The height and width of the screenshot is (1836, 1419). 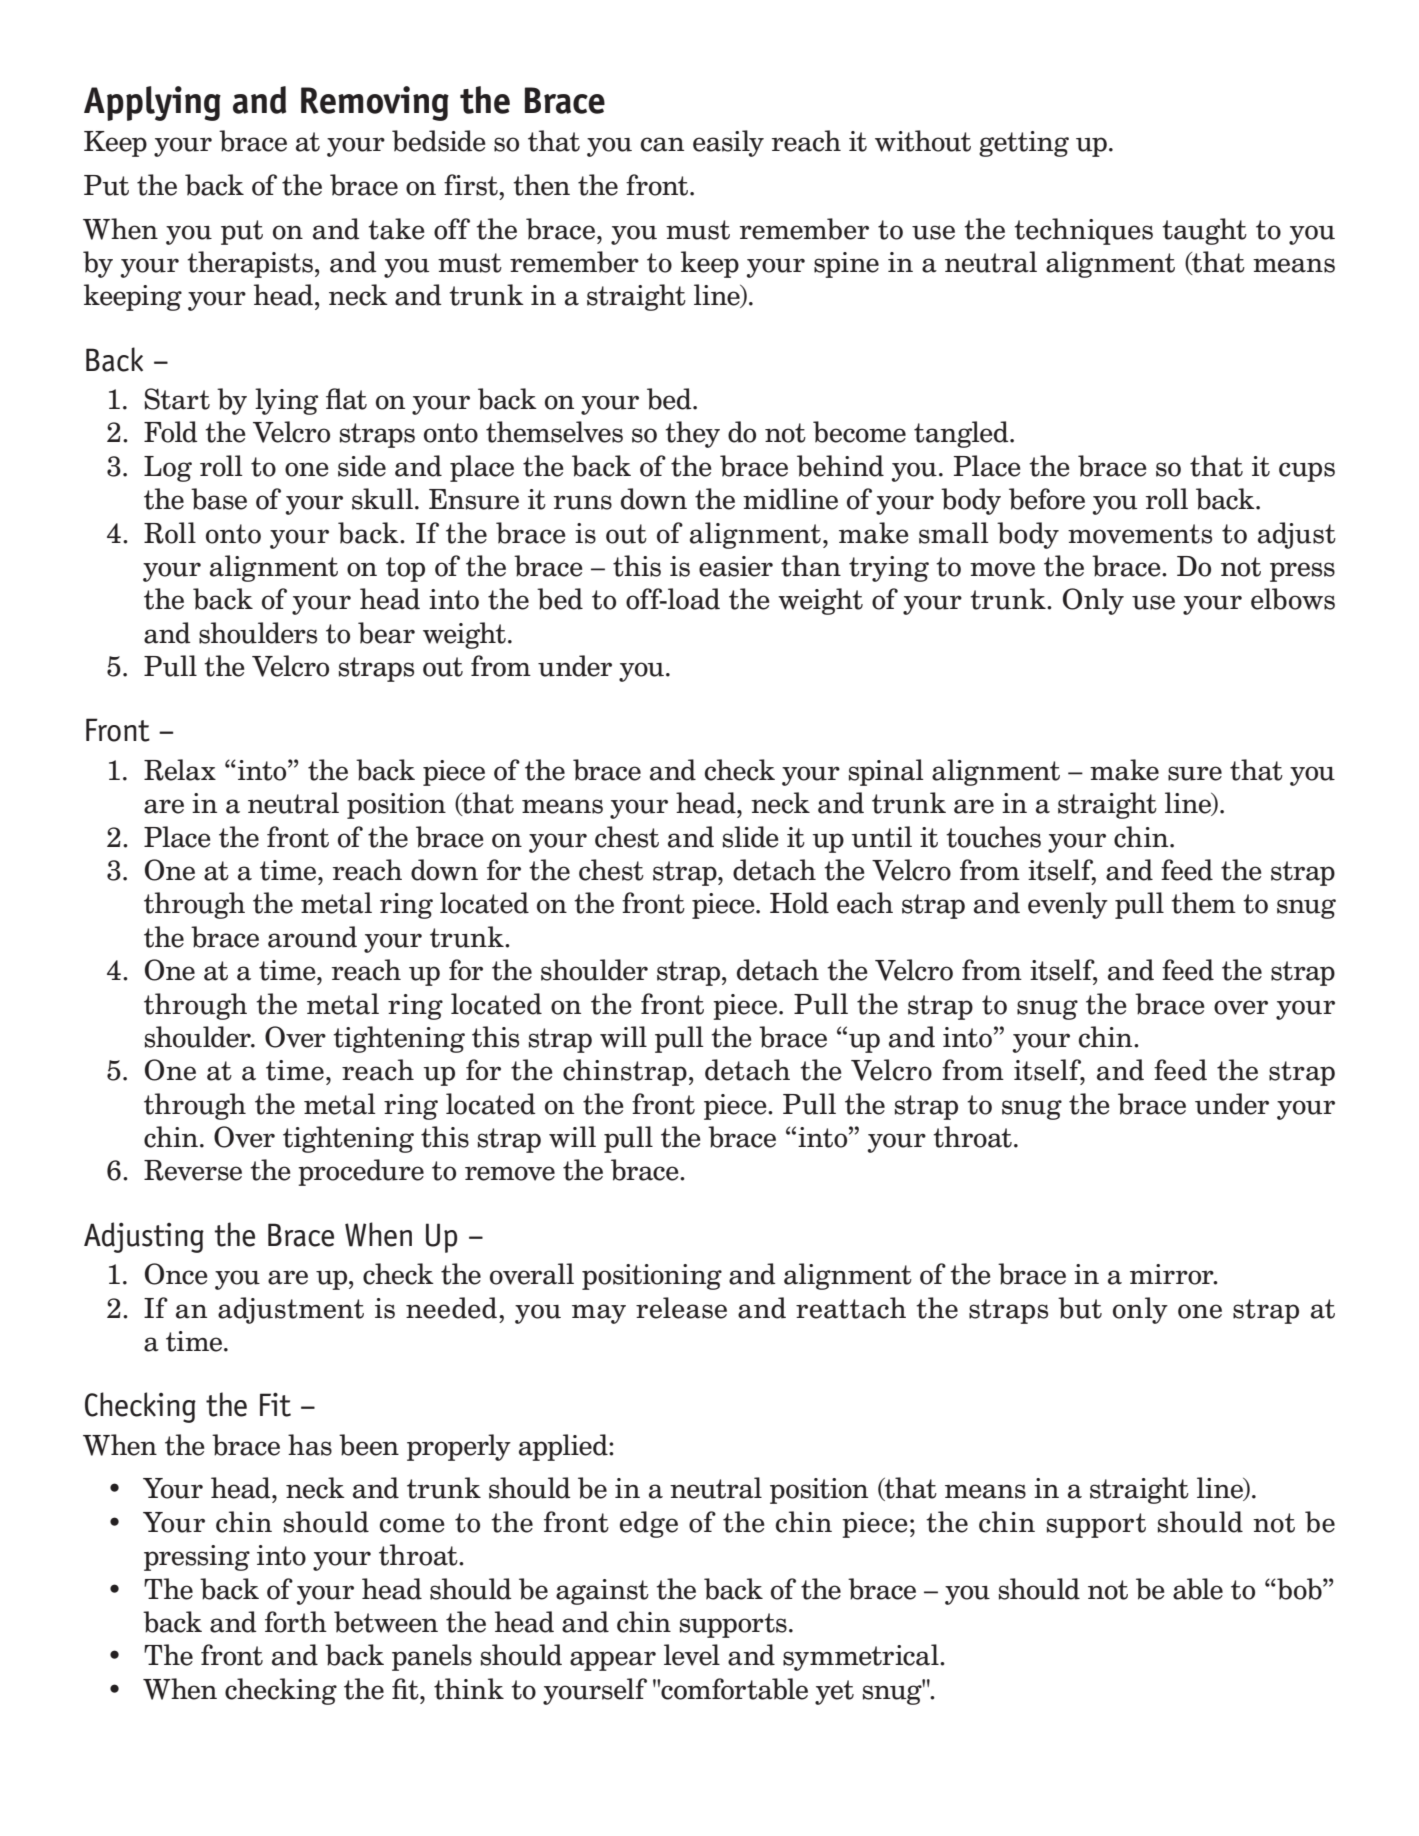 What do you see at coordinates (312, 937) in the screenshot?
I see `around` at bounding box center [312, 937].
